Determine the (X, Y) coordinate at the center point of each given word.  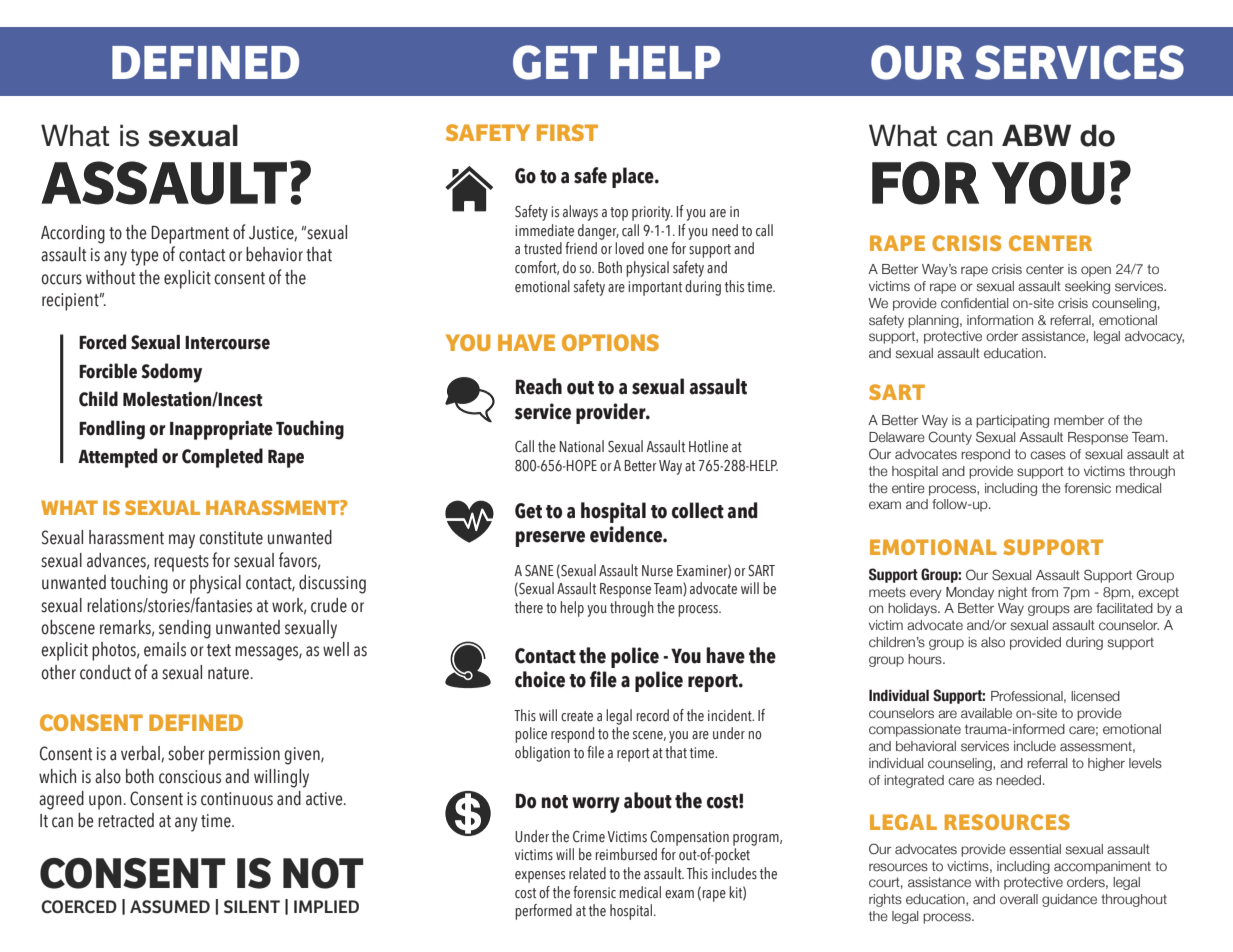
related (587, 873)
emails (165, 649)
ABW (1036, 135)
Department (190, 235)
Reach (539, 386)
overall (1019, 899)
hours (926, 659)
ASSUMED (170, 907)
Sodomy (171, 373)
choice (540, 679)
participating (1012, 421)
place (634, 177)
